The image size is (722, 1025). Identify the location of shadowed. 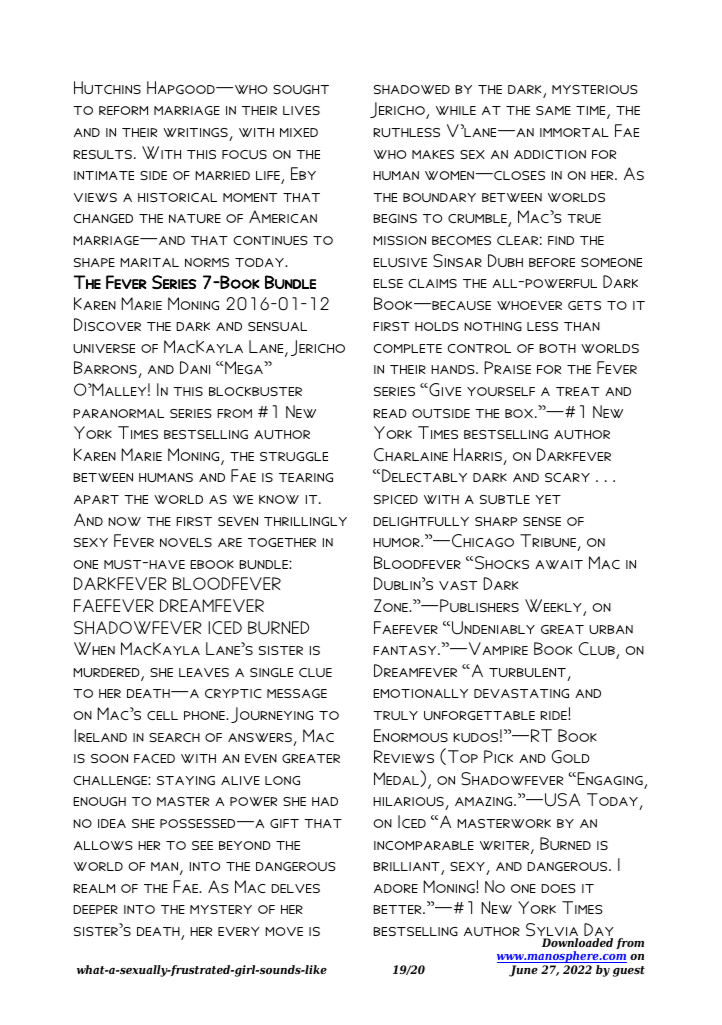
(412, 89).
